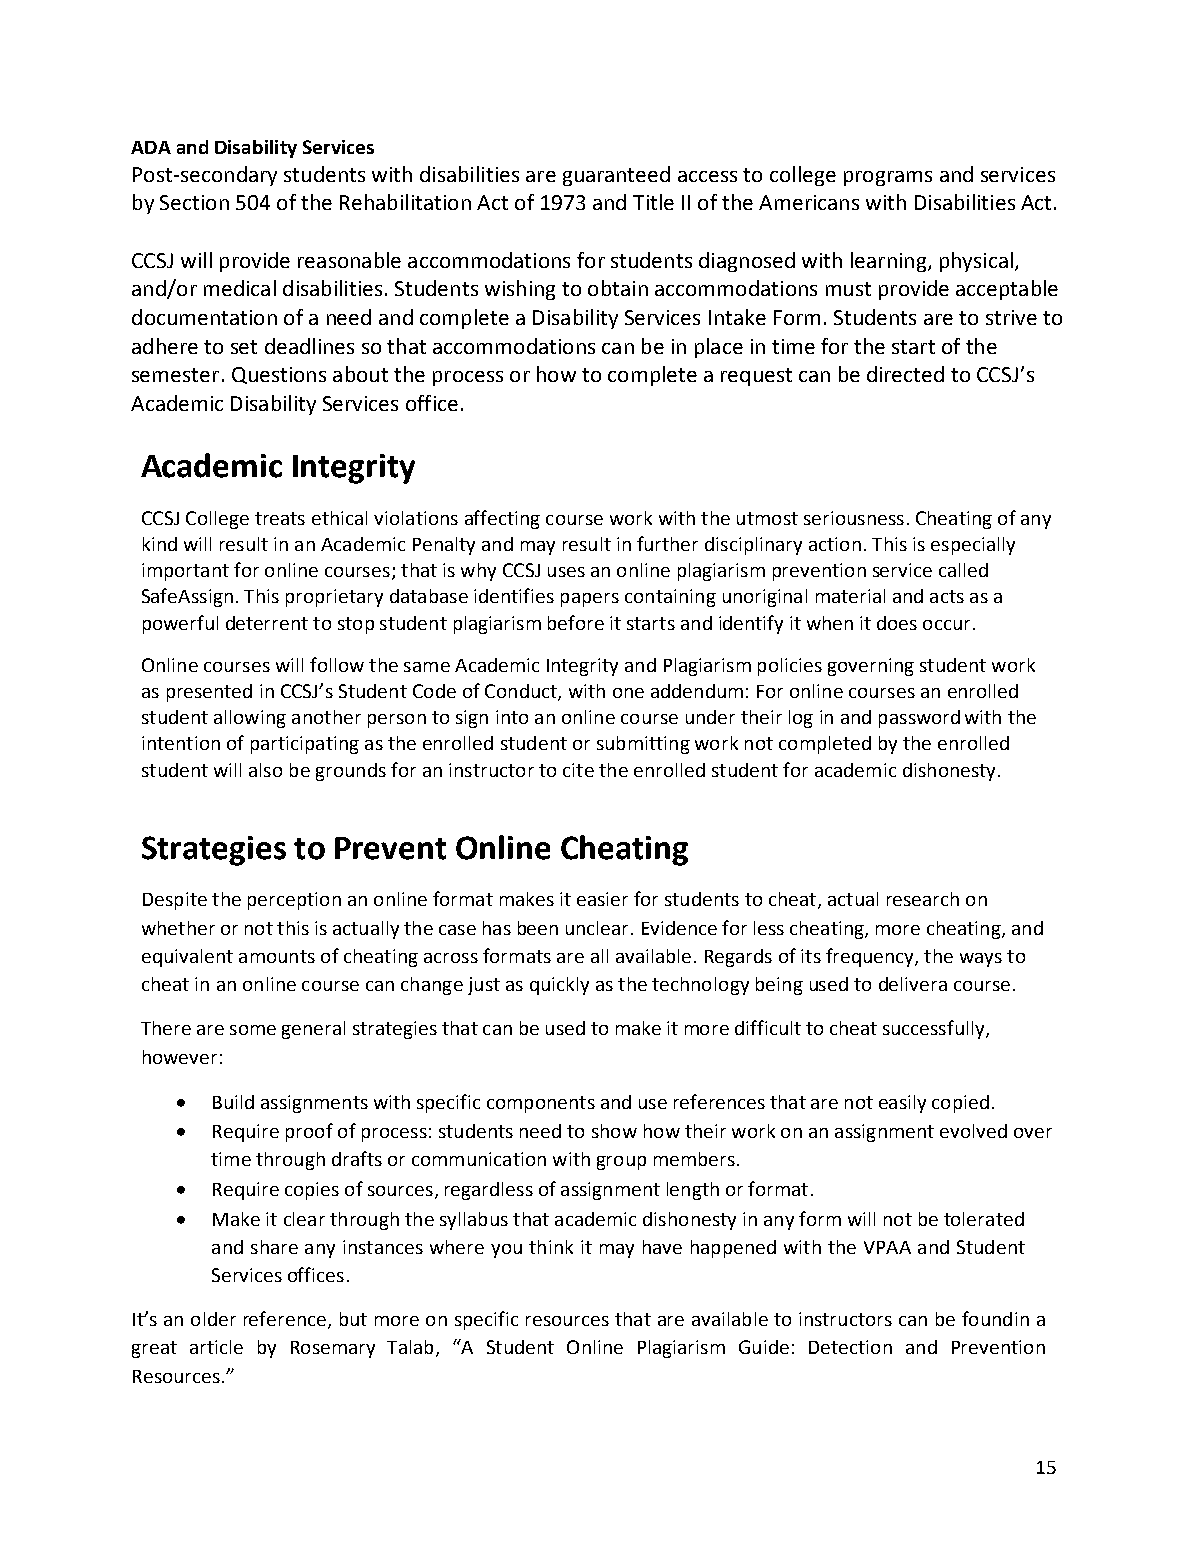 This document has height=1550, width=1198. I want to click on older, so click(213, 1319).
